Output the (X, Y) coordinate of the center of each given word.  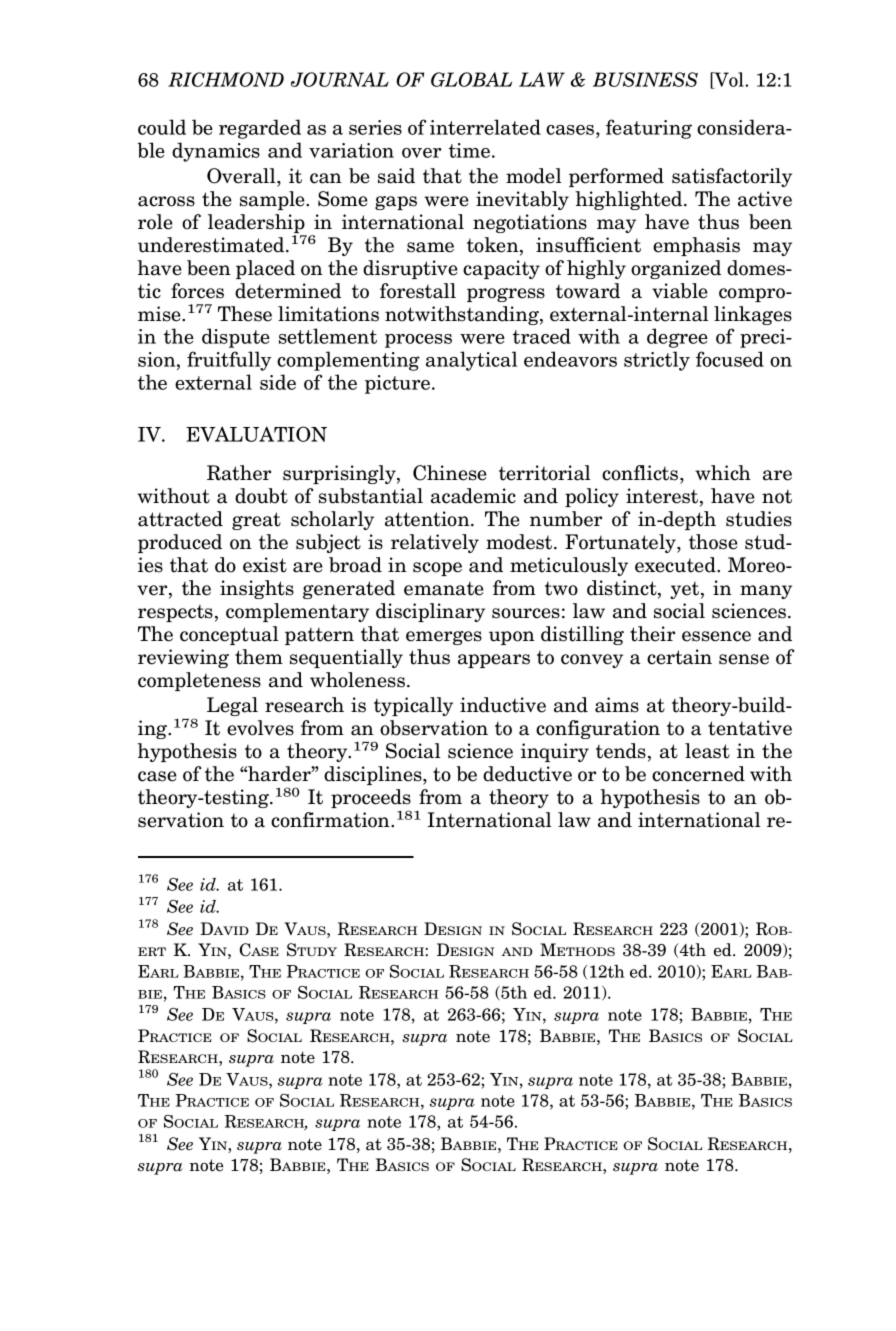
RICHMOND (226, 79)
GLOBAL (471, 79)
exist (265, 565)
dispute (236, 338)
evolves (260, 728)
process (418, 341)
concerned (698, 774)
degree (677, 338)
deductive (527, 774)
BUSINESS (645, 79)
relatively (435, 543)
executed (676, 565)
